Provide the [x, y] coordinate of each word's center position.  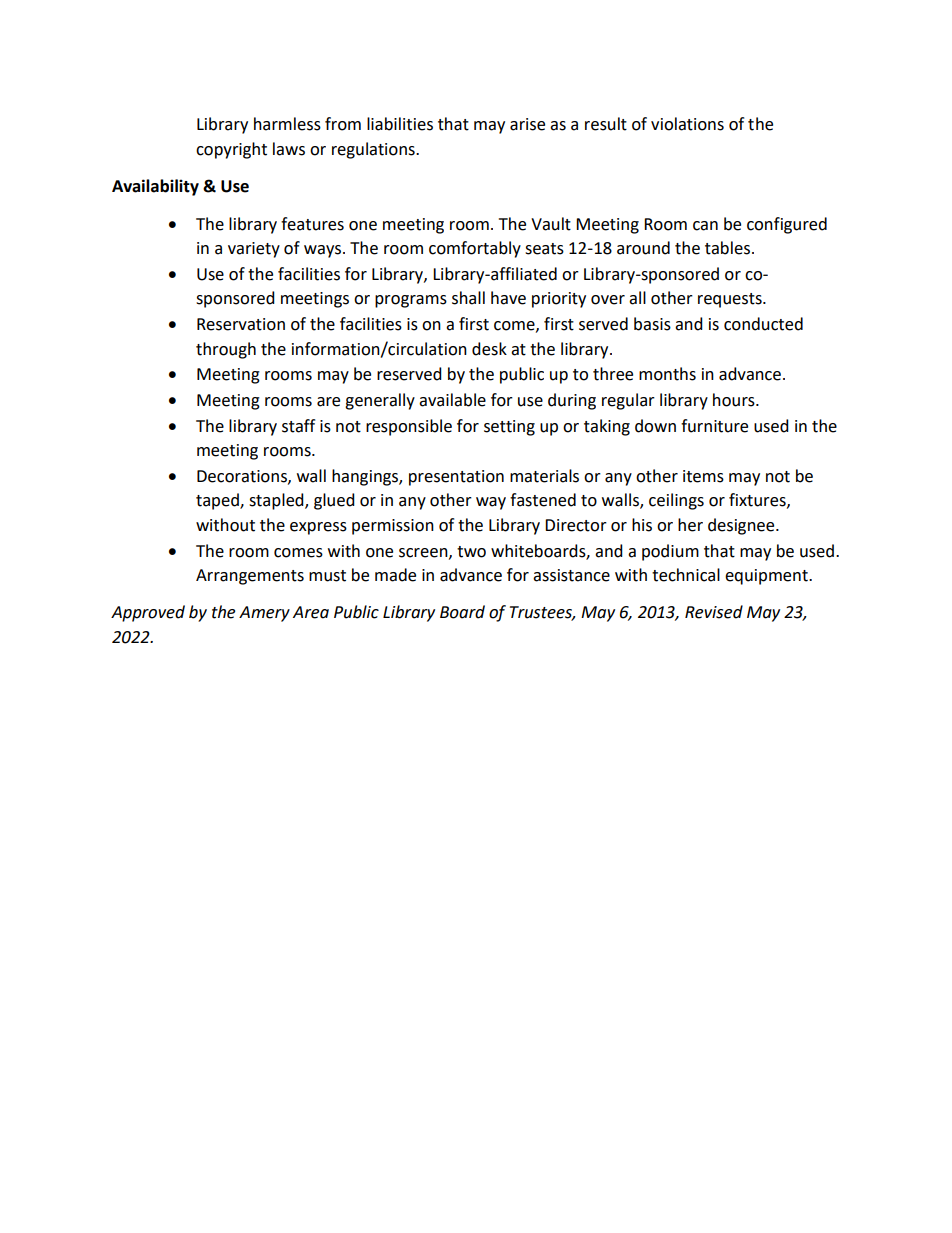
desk [489, 349]
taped [218, 501]
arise [527, 124]
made [395, 575]
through [226, 350]
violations [687, 124]
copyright [231, 150]
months [667, 374]
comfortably [475, 249]
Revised [714, 612]
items [703, 476]
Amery [264, 614]
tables [727, 248]
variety [254, 250]
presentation [456, 478]
